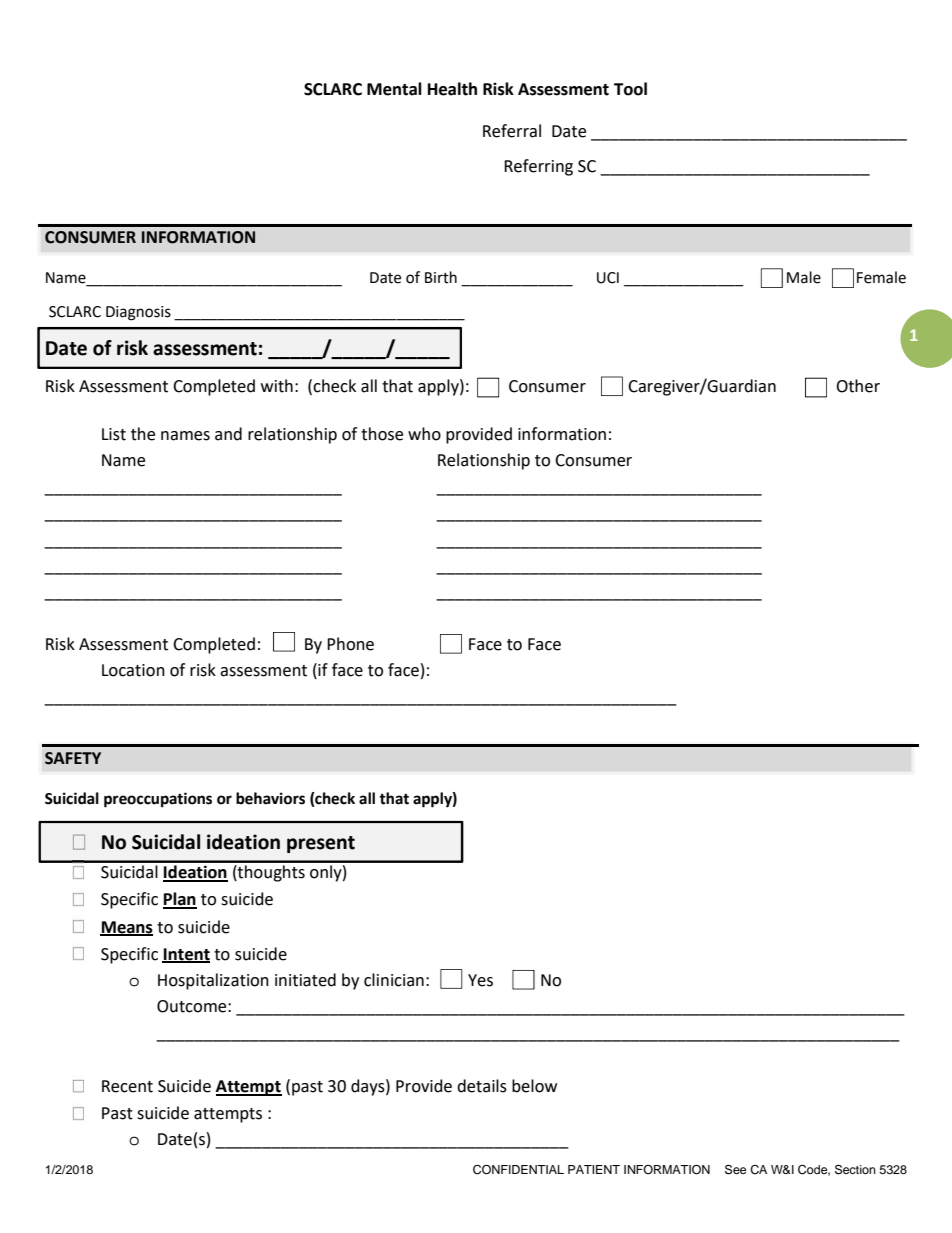  I want to click on Location, so click(133, 670).
